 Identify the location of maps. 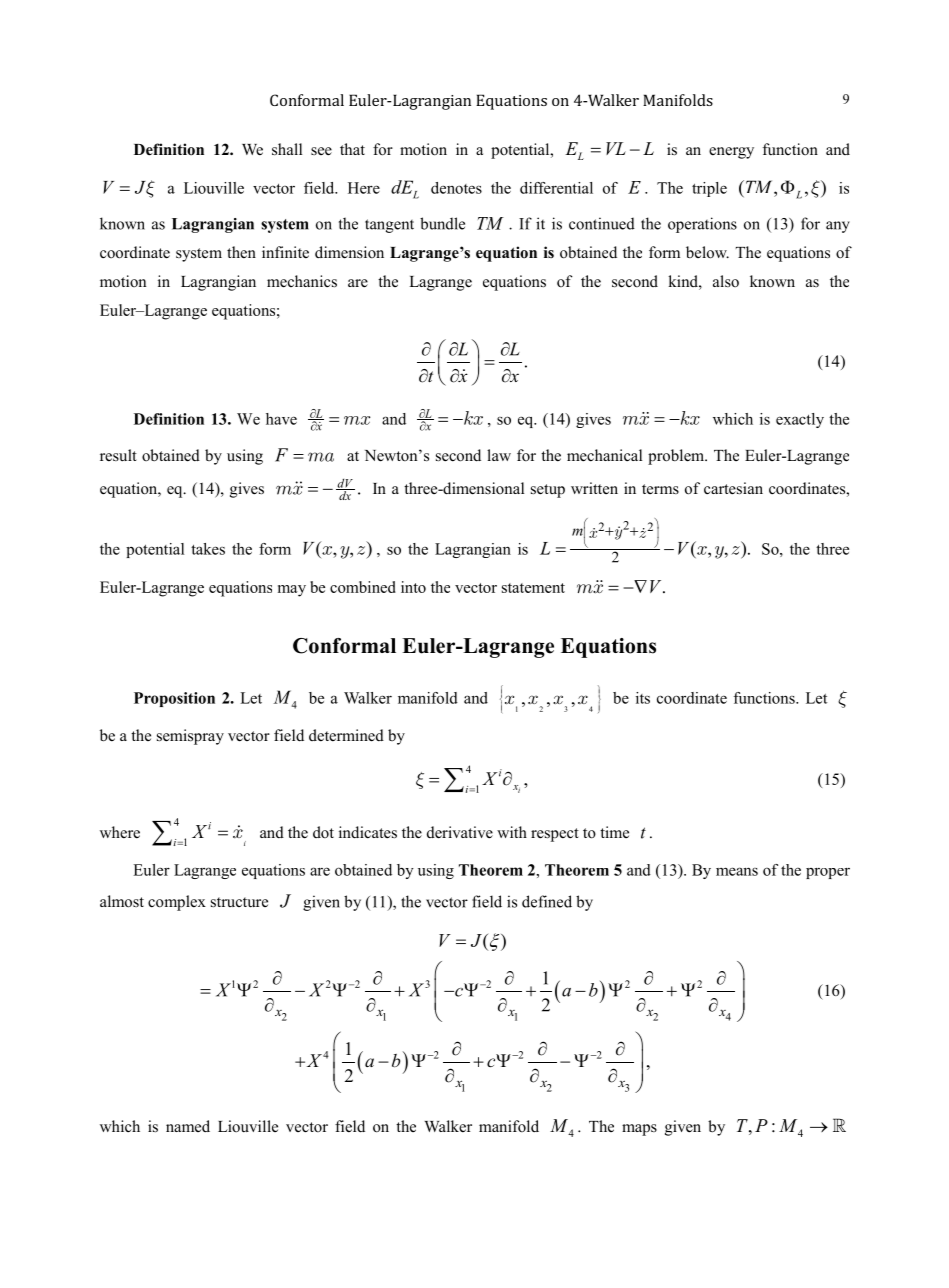
(639, 1130).
